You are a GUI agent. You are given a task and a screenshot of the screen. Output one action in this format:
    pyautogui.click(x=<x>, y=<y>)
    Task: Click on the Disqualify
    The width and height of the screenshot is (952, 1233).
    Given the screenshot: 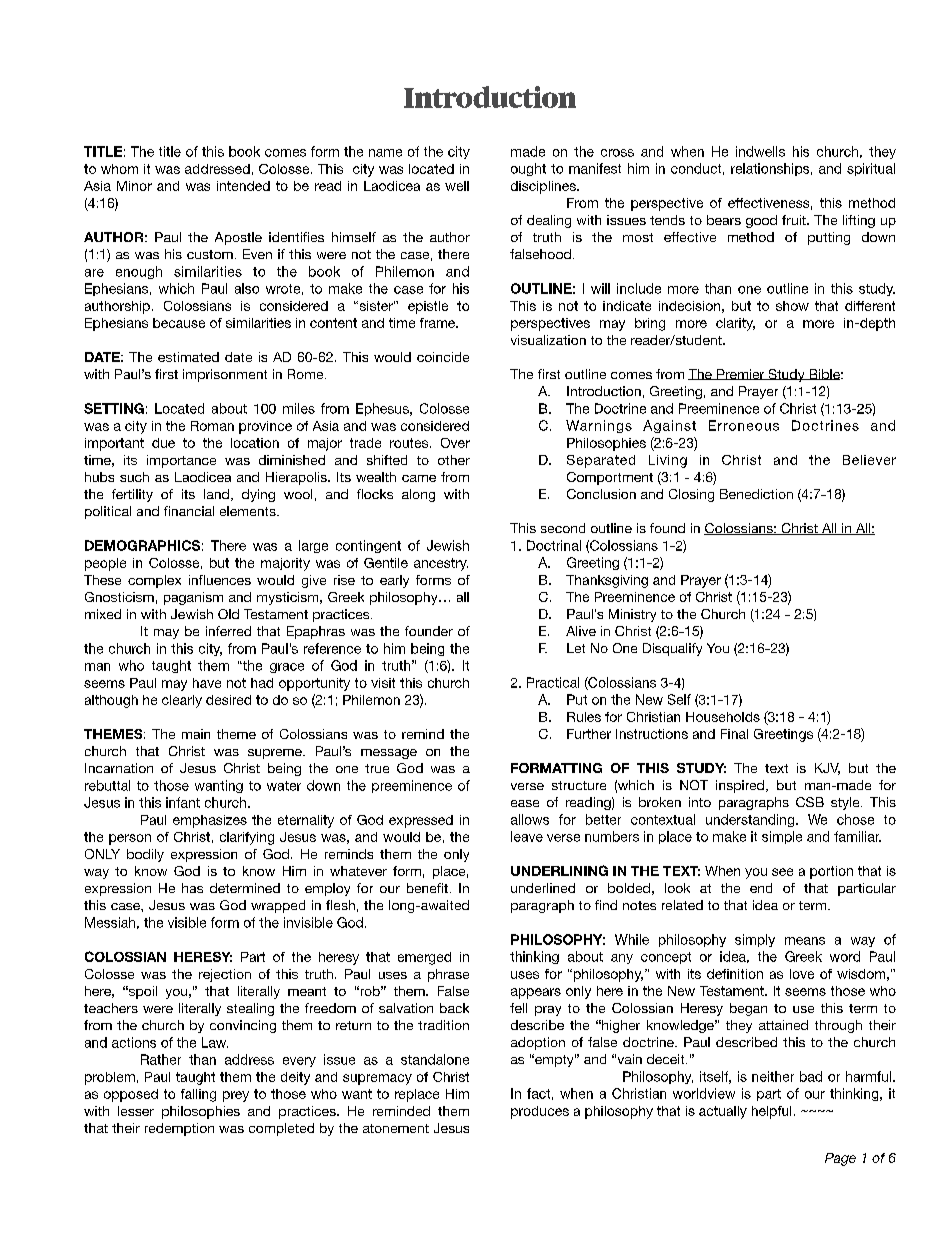 What is the action you would take?
    pyautogui.click(x=672, y=649)
